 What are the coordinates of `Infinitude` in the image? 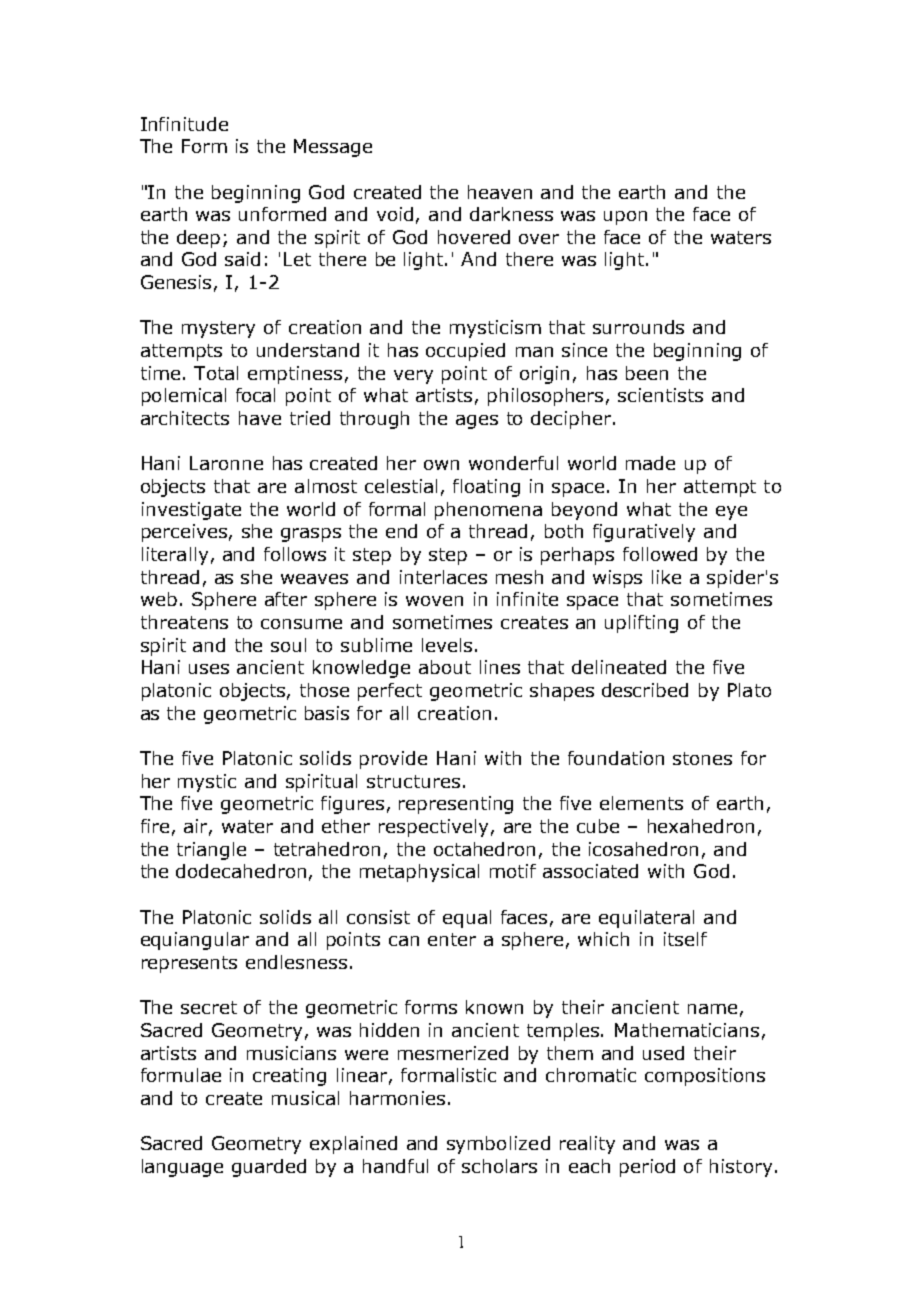 It's located at (184, 124).
